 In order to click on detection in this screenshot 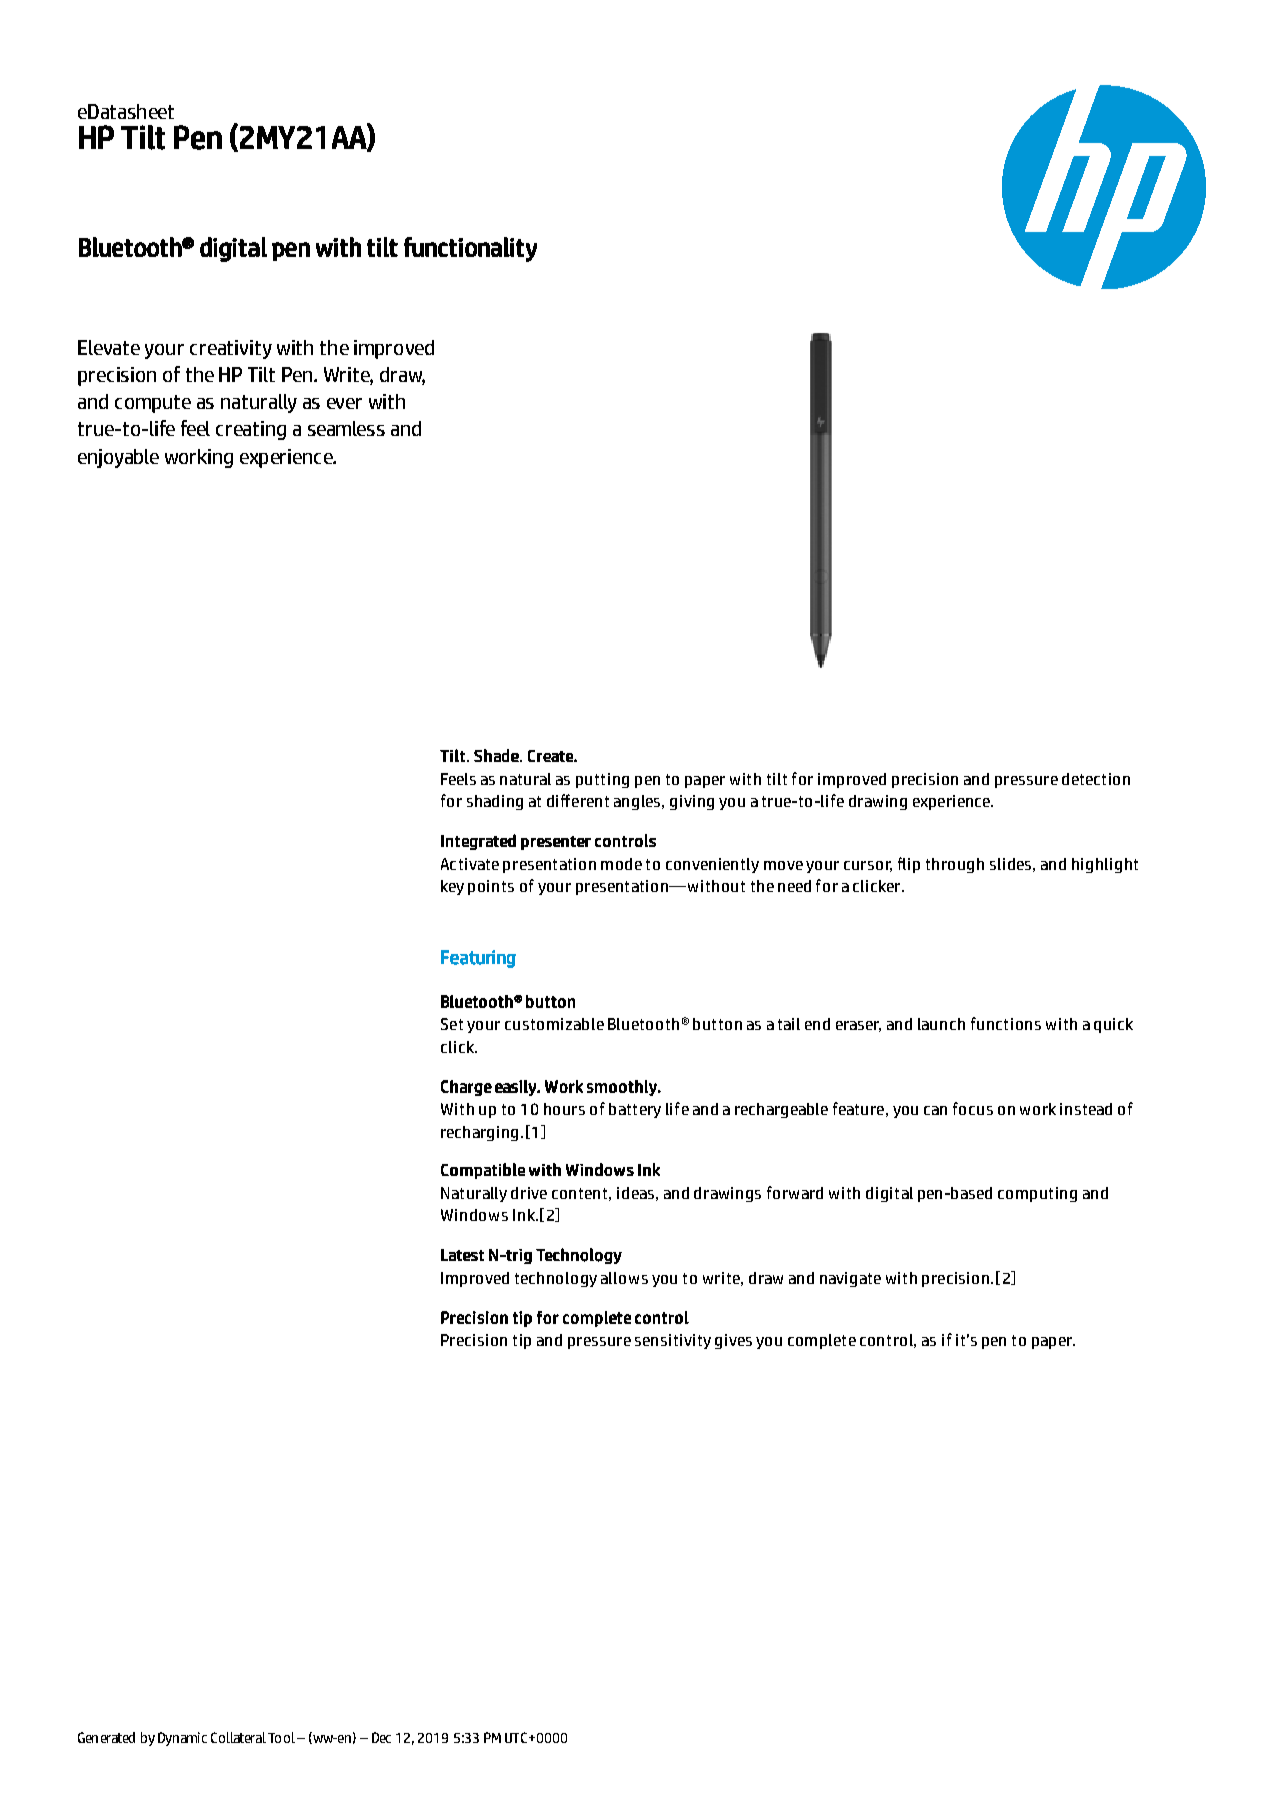, I will do `click(1096, 779)`.
